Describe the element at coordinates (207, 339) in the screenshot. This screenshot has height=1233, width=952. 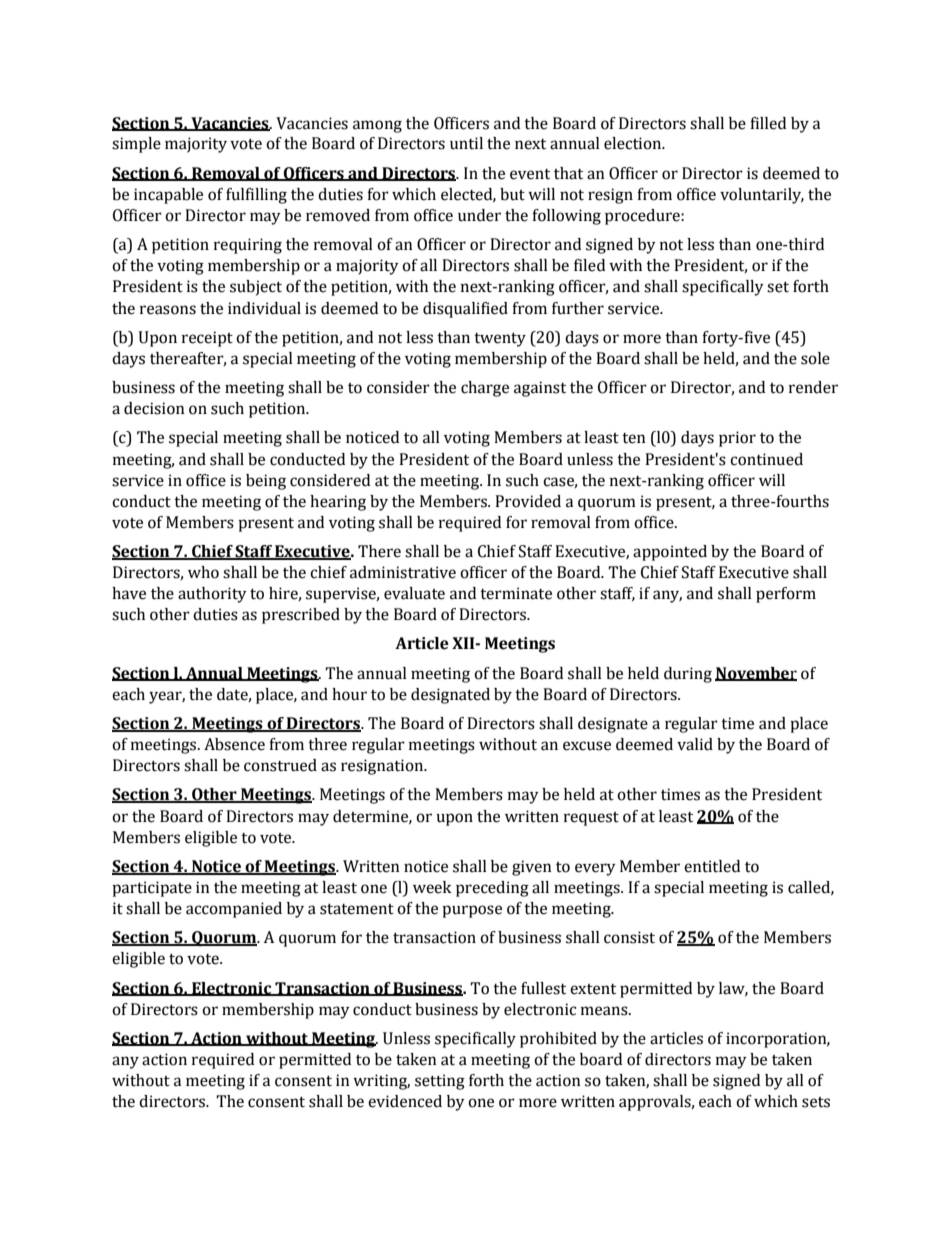
I see `receipt` at that location.
